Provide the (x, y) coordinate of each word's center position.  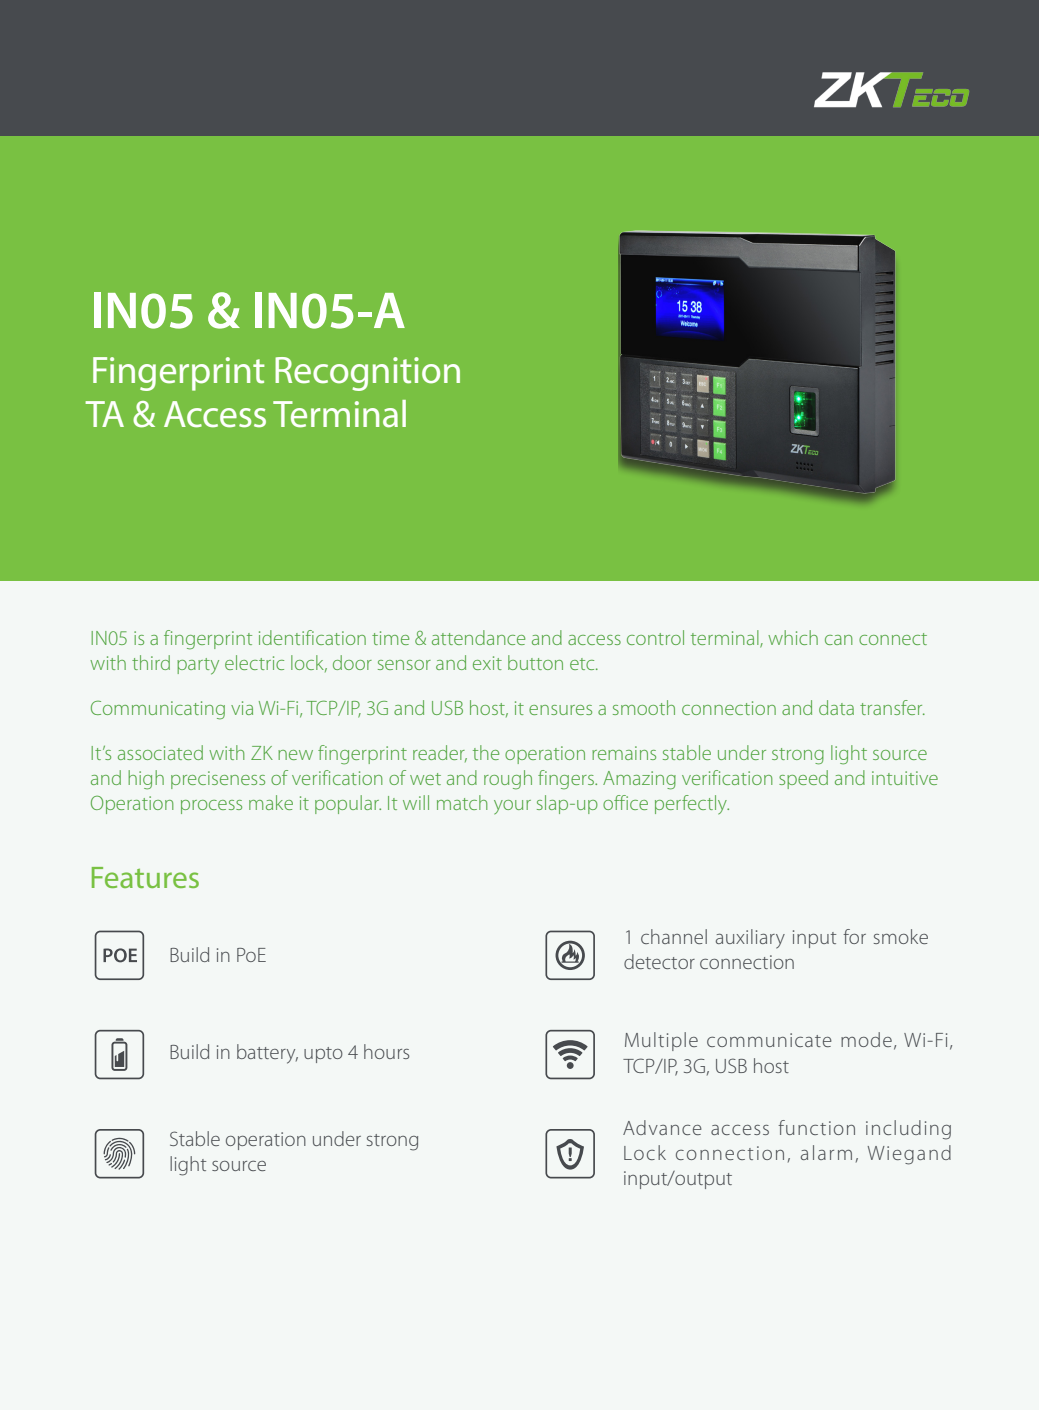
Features (145, 877)
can (839, 640)
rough (508, 780)
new (295, 755)
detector (659, 961)
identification (312, 637)
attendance (478, 637)
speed (803, 779)
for (854, 936)
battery (267, 1054)
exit (487, 663)
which (793, 637)
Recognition (367, 374)
